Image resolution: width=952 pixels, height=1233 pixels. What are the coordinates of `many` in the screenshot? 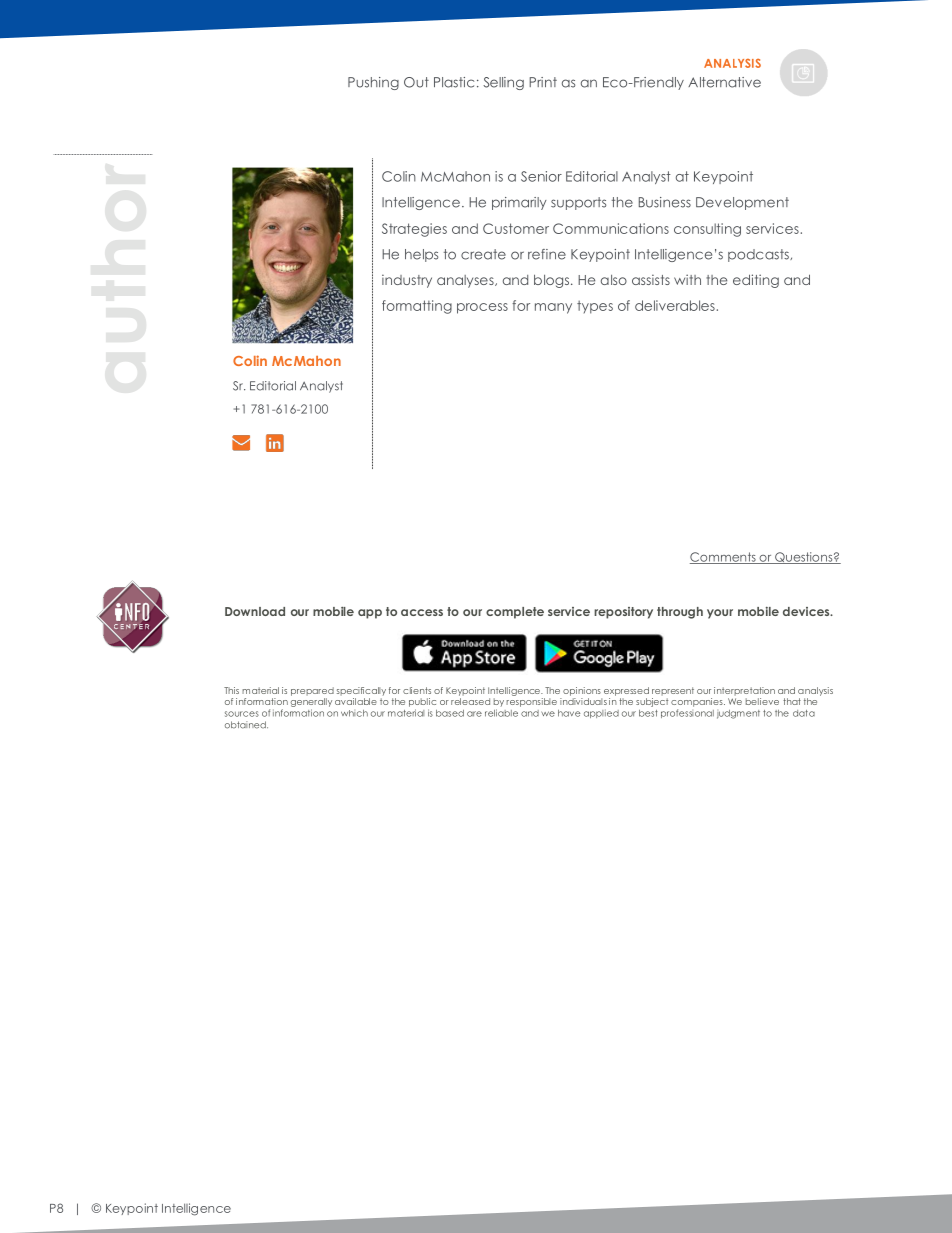 It's located at (553, 308).
